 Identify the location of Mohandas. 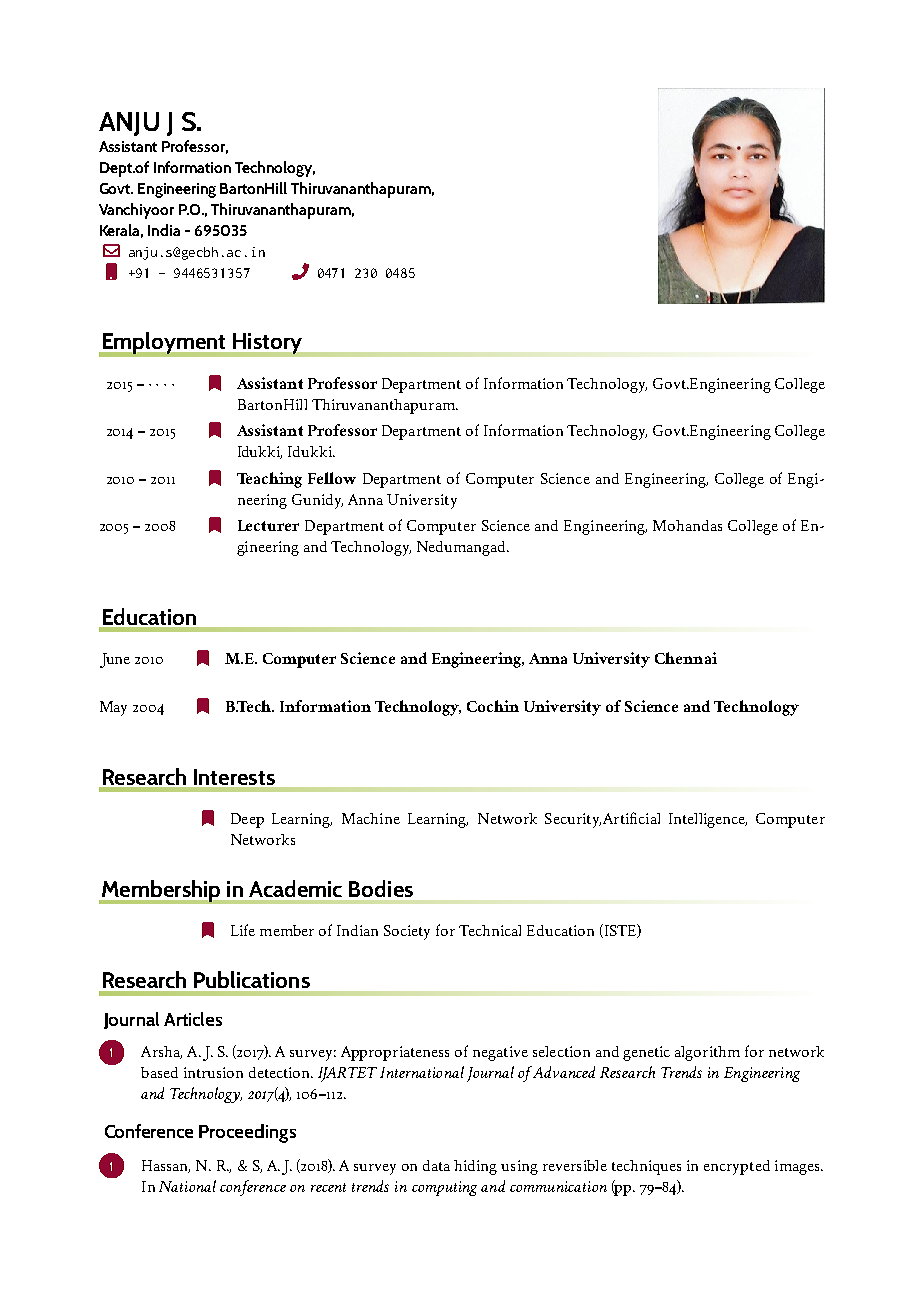
(687, 525).
